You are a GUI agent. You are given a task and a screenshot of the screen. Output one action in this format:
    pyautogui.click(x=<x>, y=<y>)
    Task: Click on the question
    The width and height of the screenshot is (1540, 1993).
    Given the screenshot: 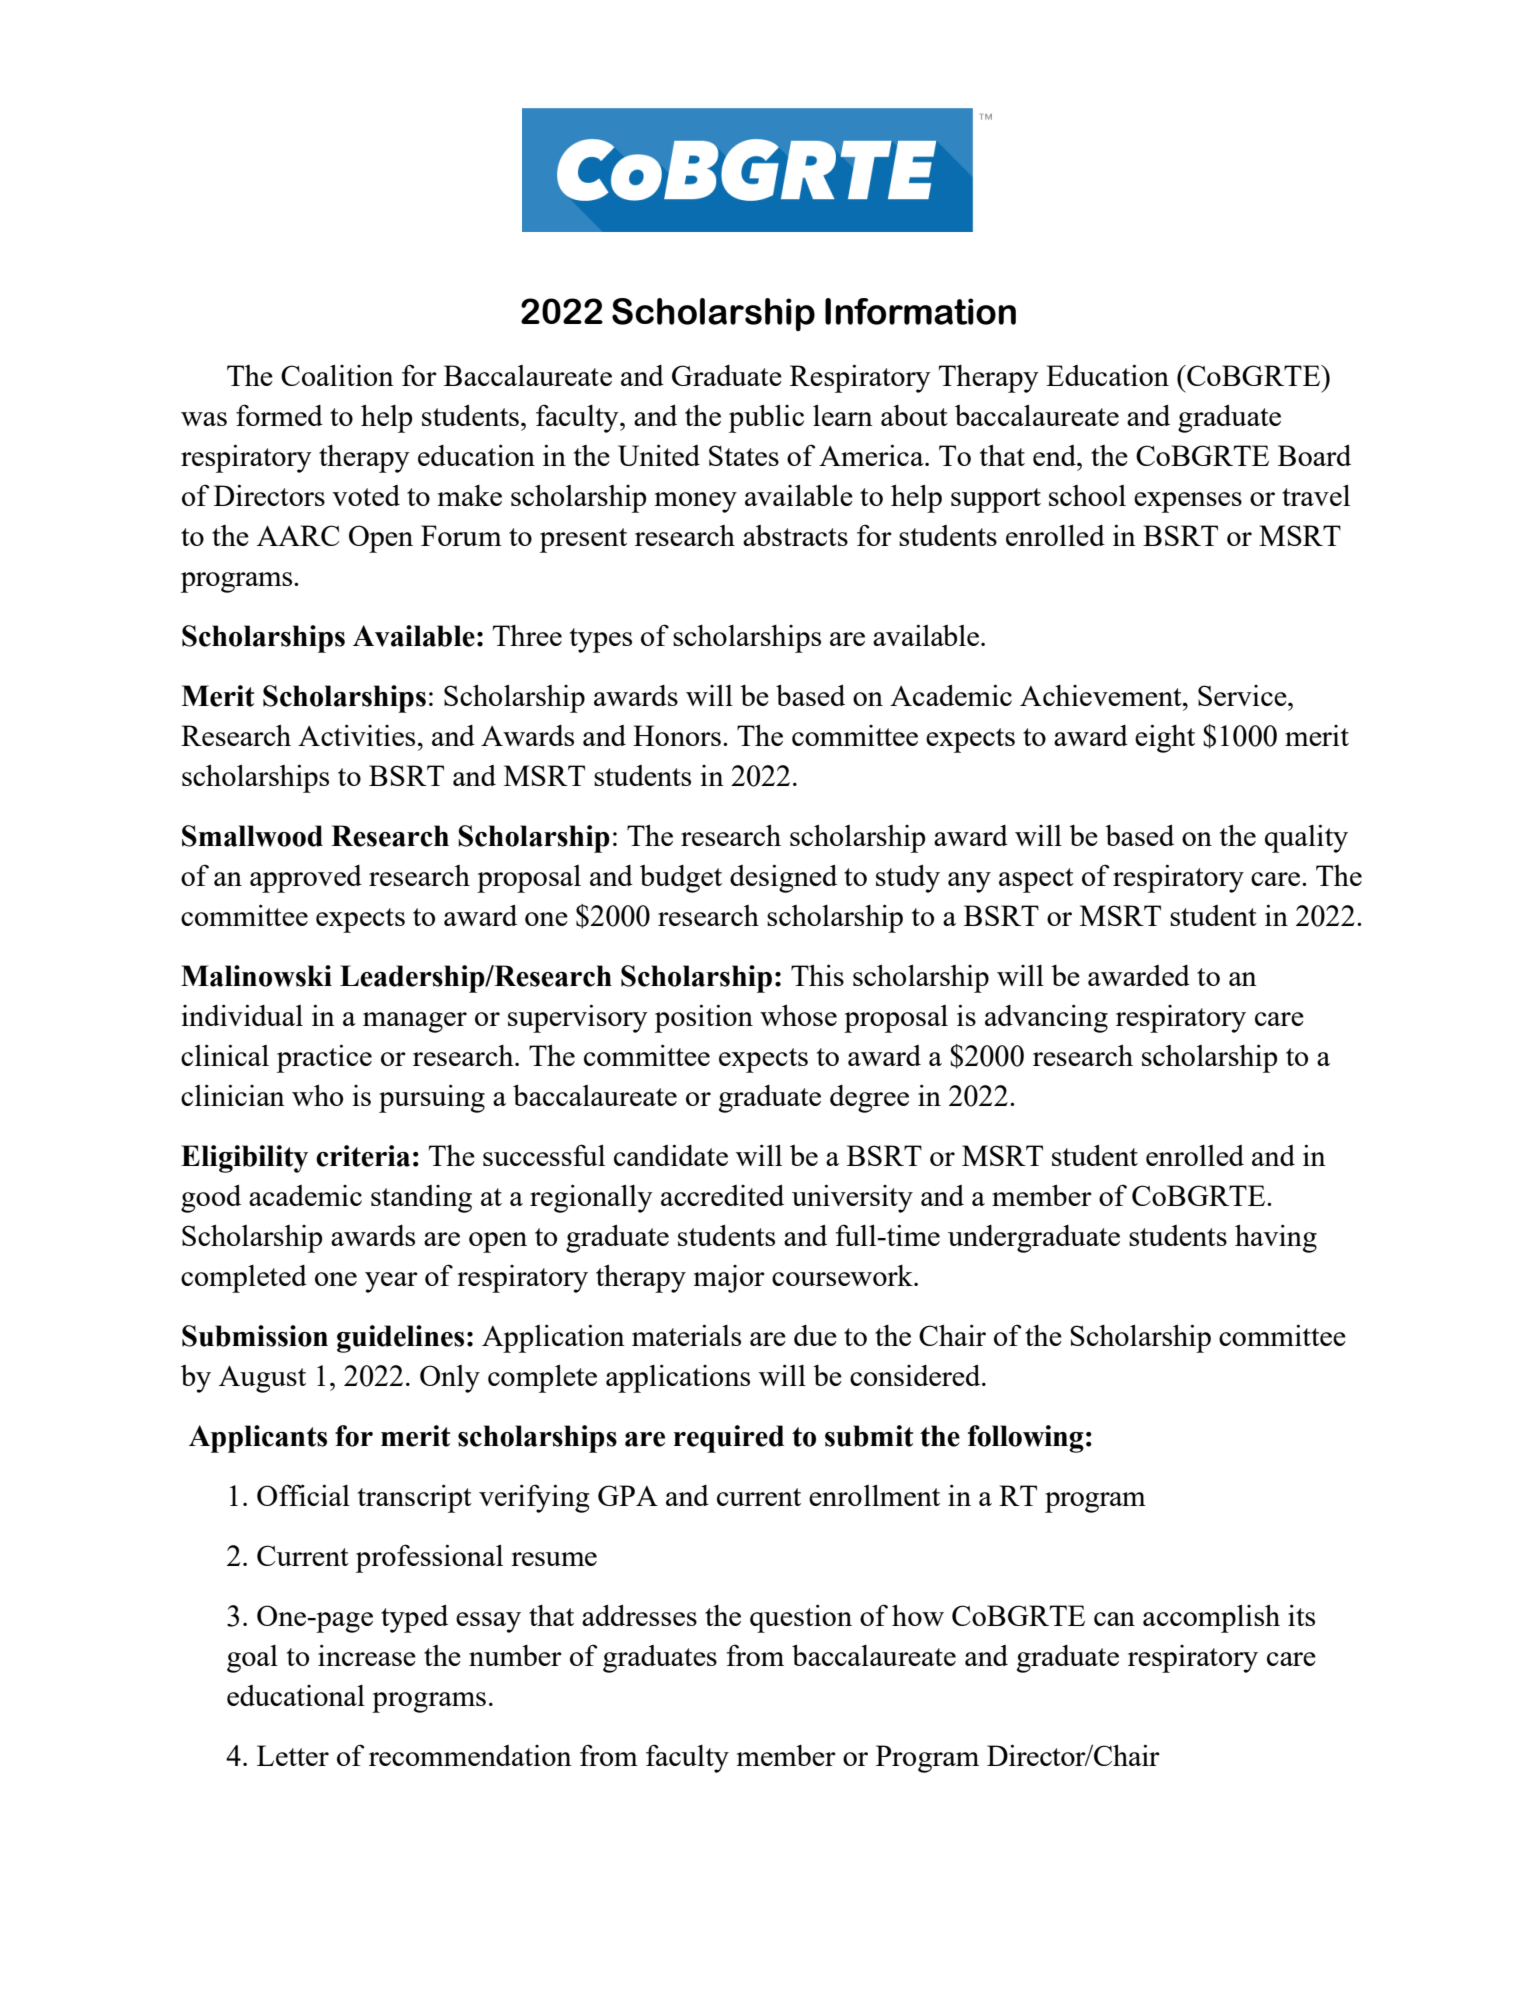 What is the action you would take?
    pyautogui.click(x=801, y=1619)
